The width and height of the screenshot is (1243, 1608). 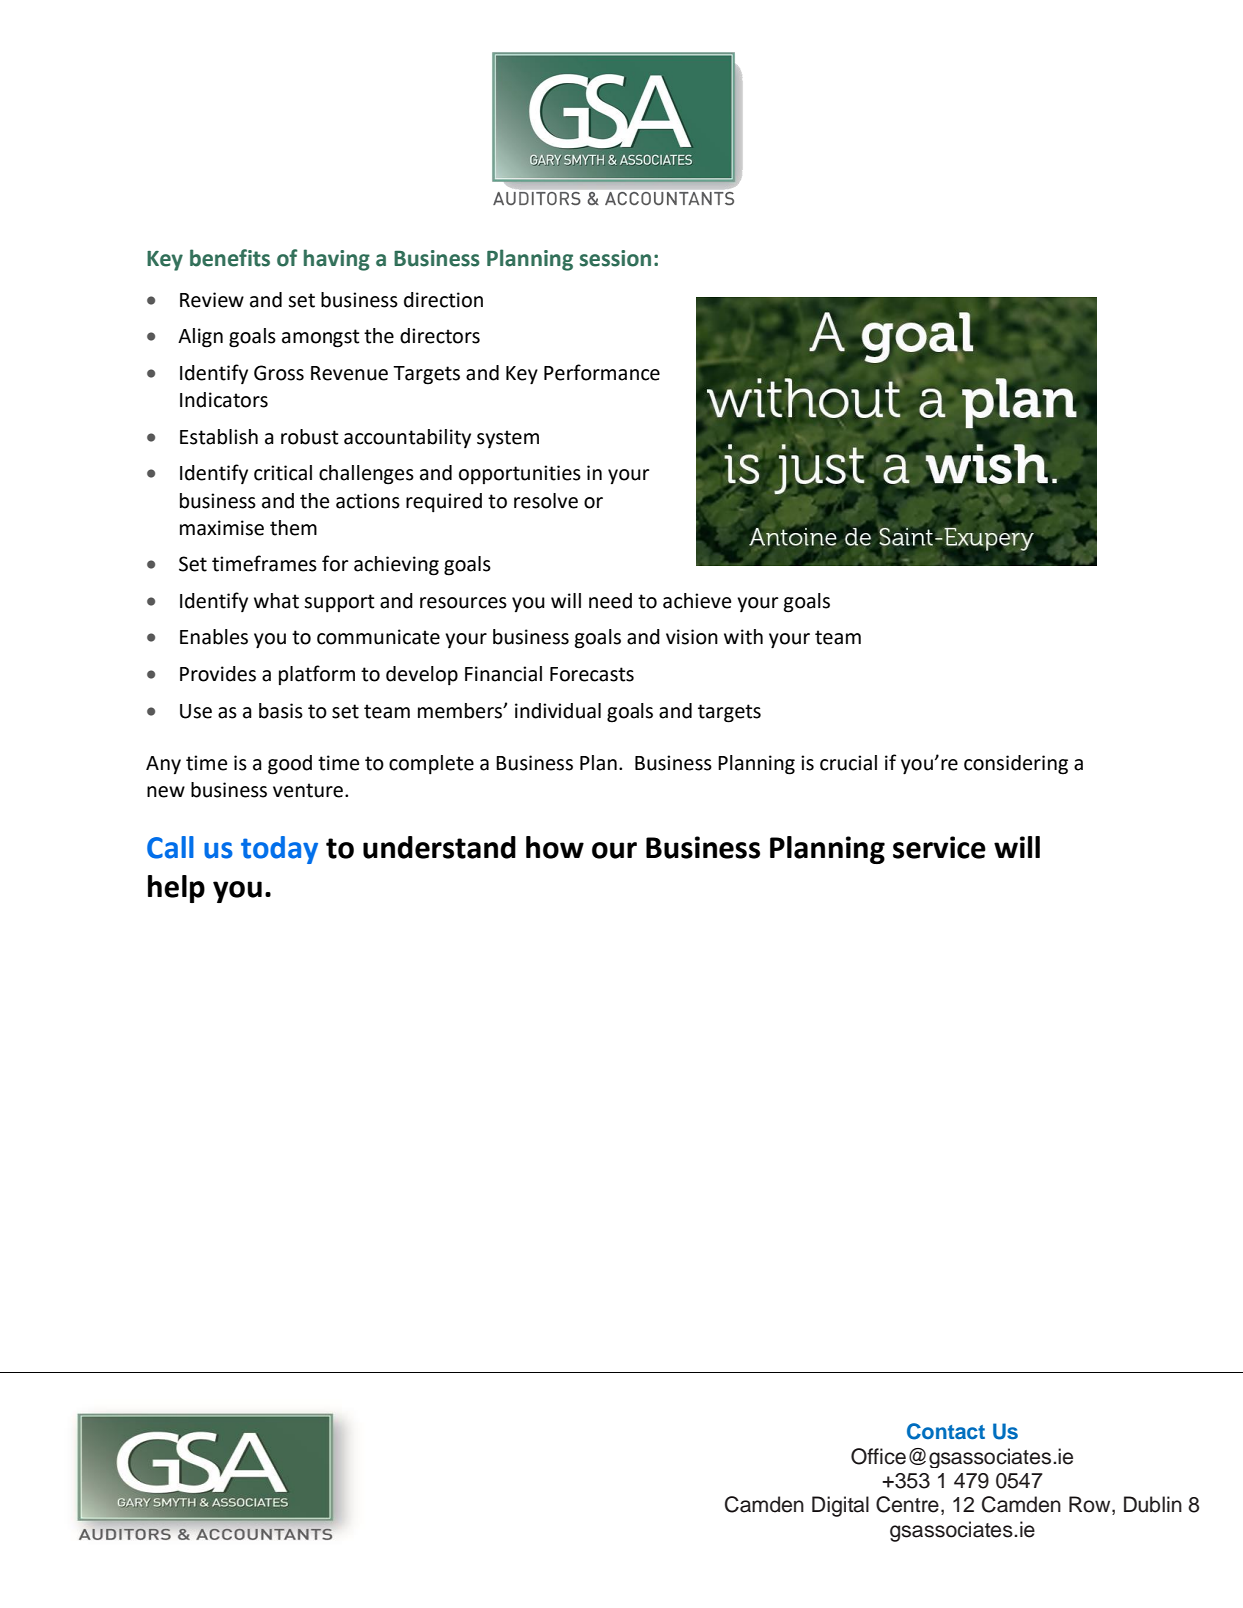 What do you see at coordinates (279, 850) in the screenshot?
I see `today` at bounding box center [279, 850].
